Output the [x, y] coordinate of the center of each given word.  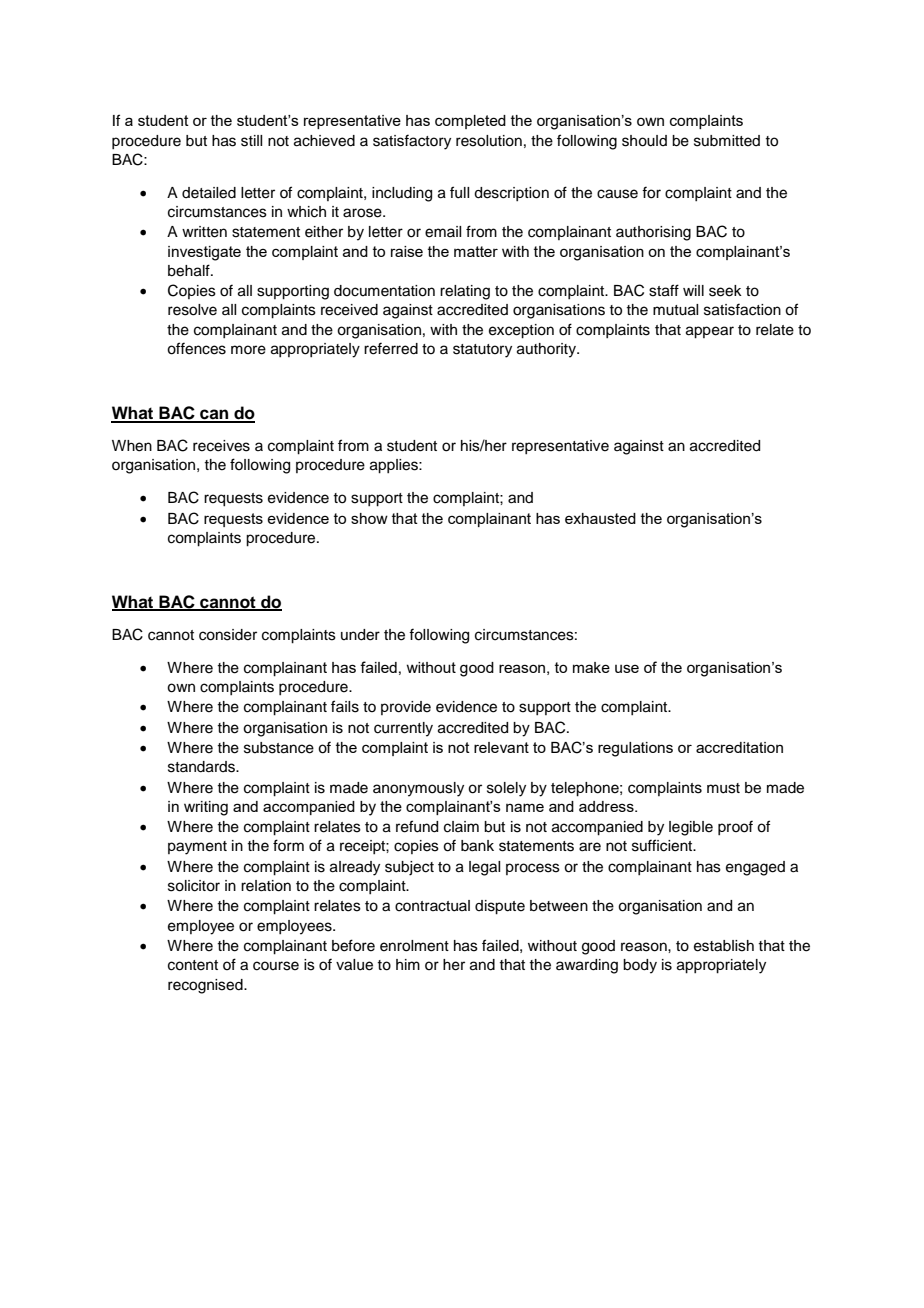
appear [710, 332]
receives [221, 446]
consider [228, 635]
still [251, 141]
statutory [482, 351]
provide [406, 708]
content [193, 965]
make [591, 667]
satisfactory [412, 142]
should [644, 141]
